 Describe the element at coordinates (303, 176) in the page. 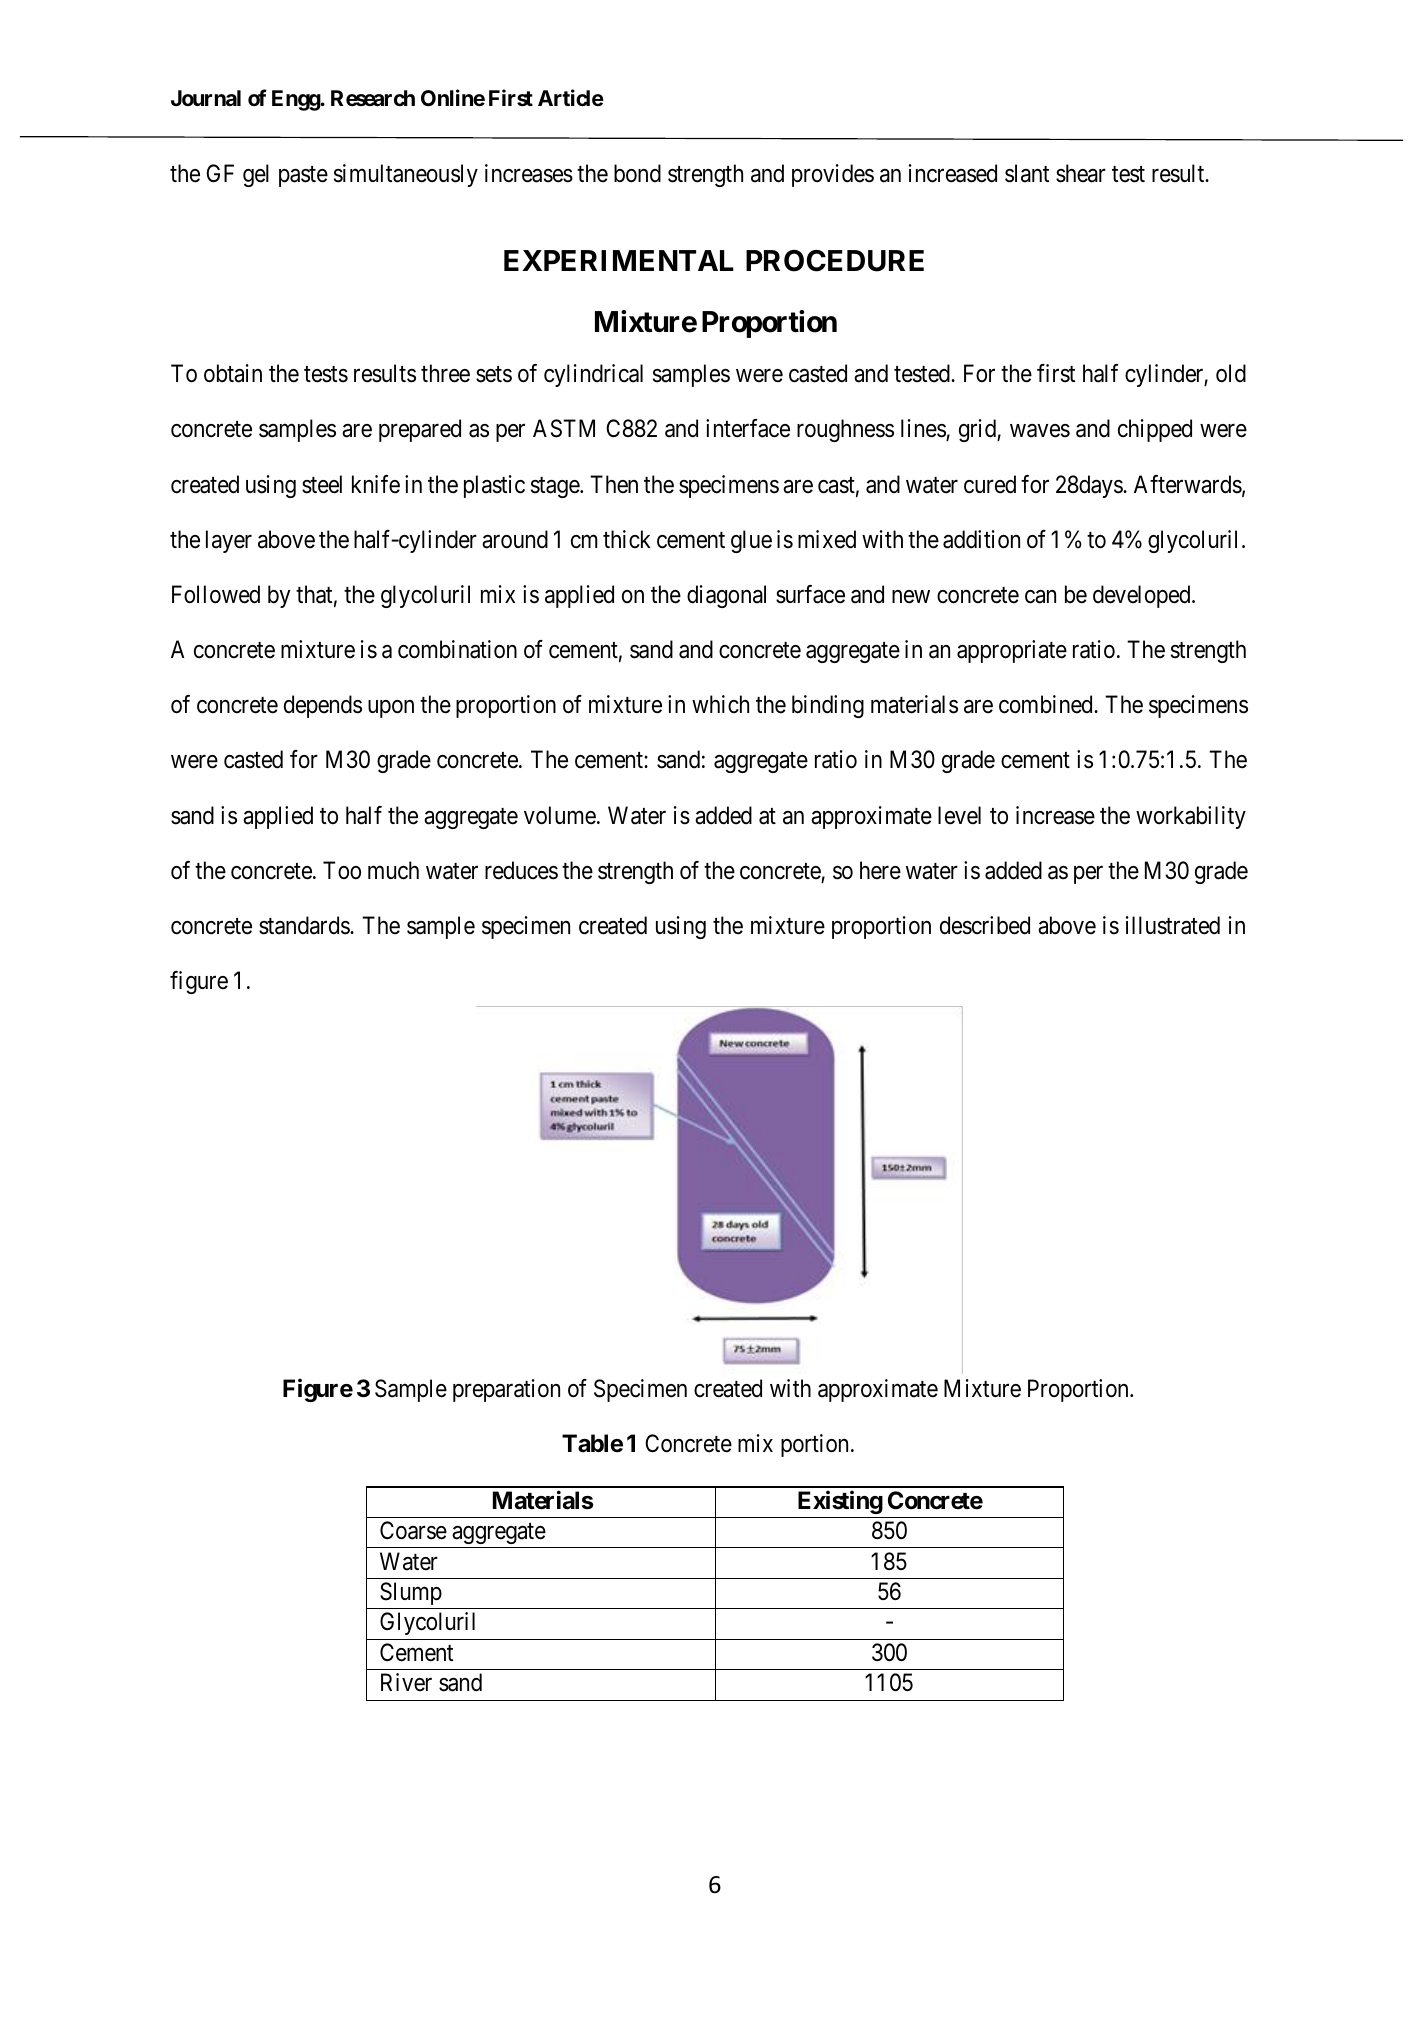

I see `paste` at that location.
